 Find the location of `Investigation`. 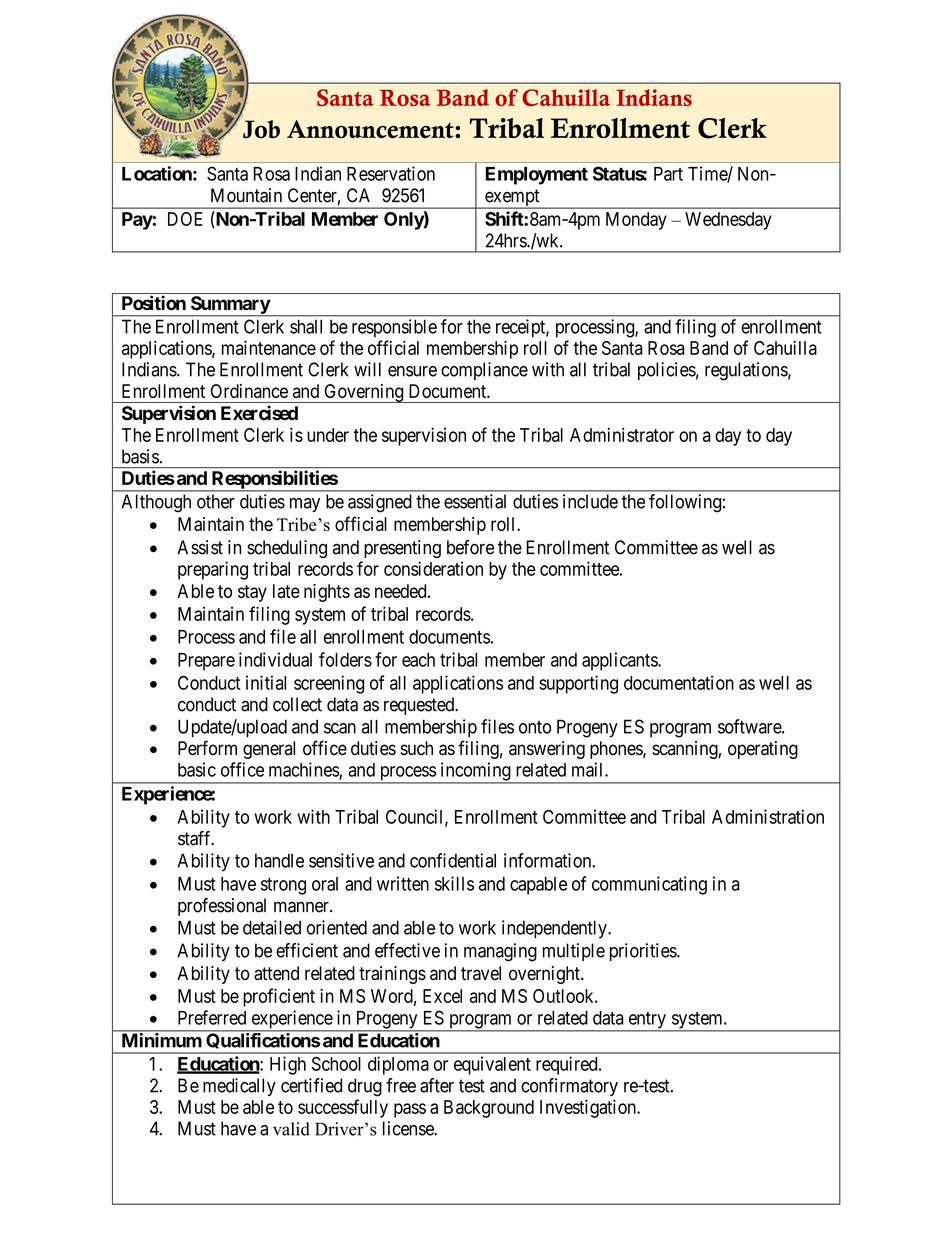

Investigation is located at coordinates (589, 1108).
